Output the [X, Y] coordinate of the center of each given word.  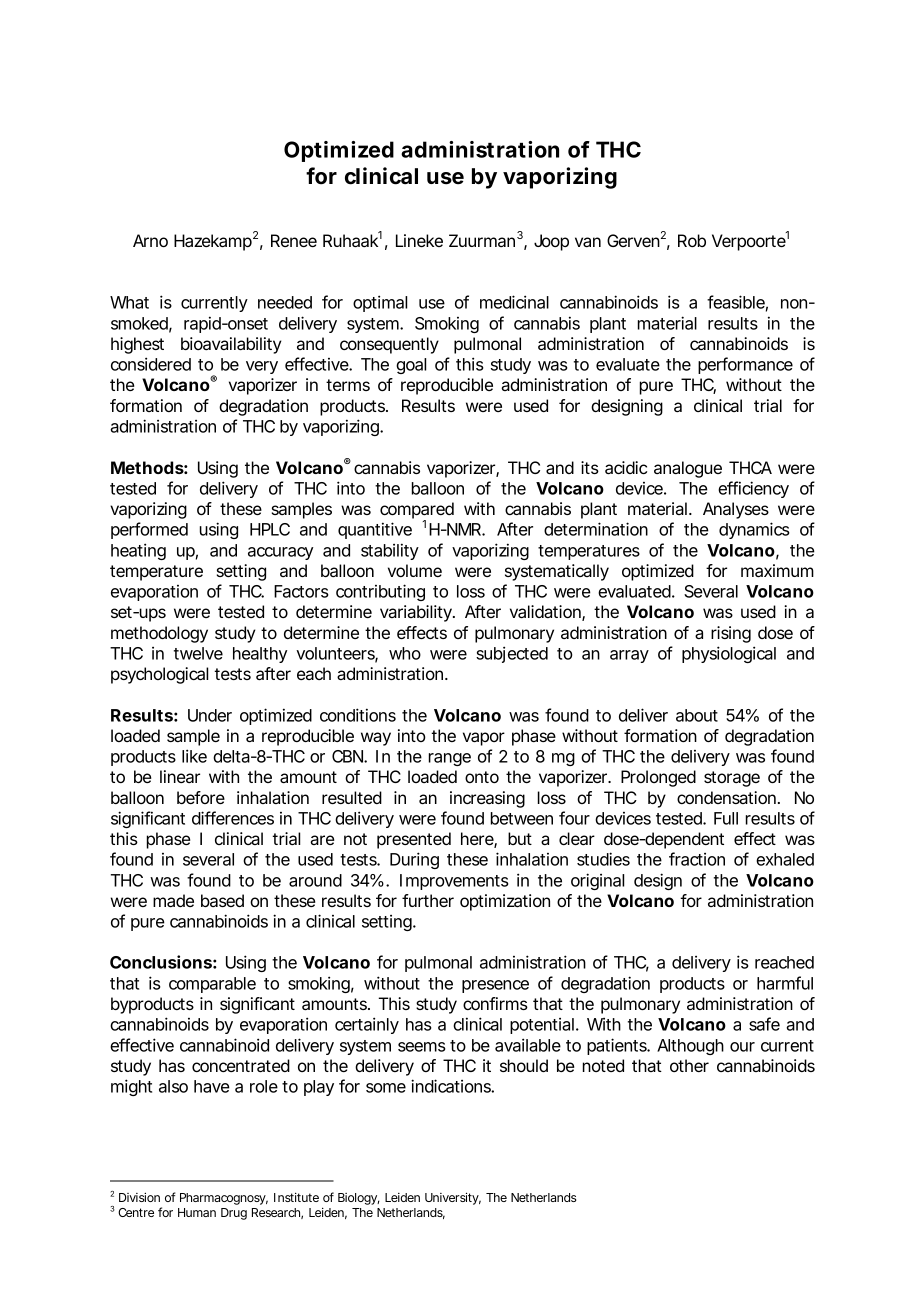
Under [210, 715]
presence [495, 986]
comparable [212, 985]
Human [197, 1212]
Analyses [736, 510]
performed [149, 530]
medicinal [514, 302]
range [450, 759]
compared [417, 512]
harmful [785, 983]
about [697, 715]
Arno [150, 240]
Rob [692, 240]
